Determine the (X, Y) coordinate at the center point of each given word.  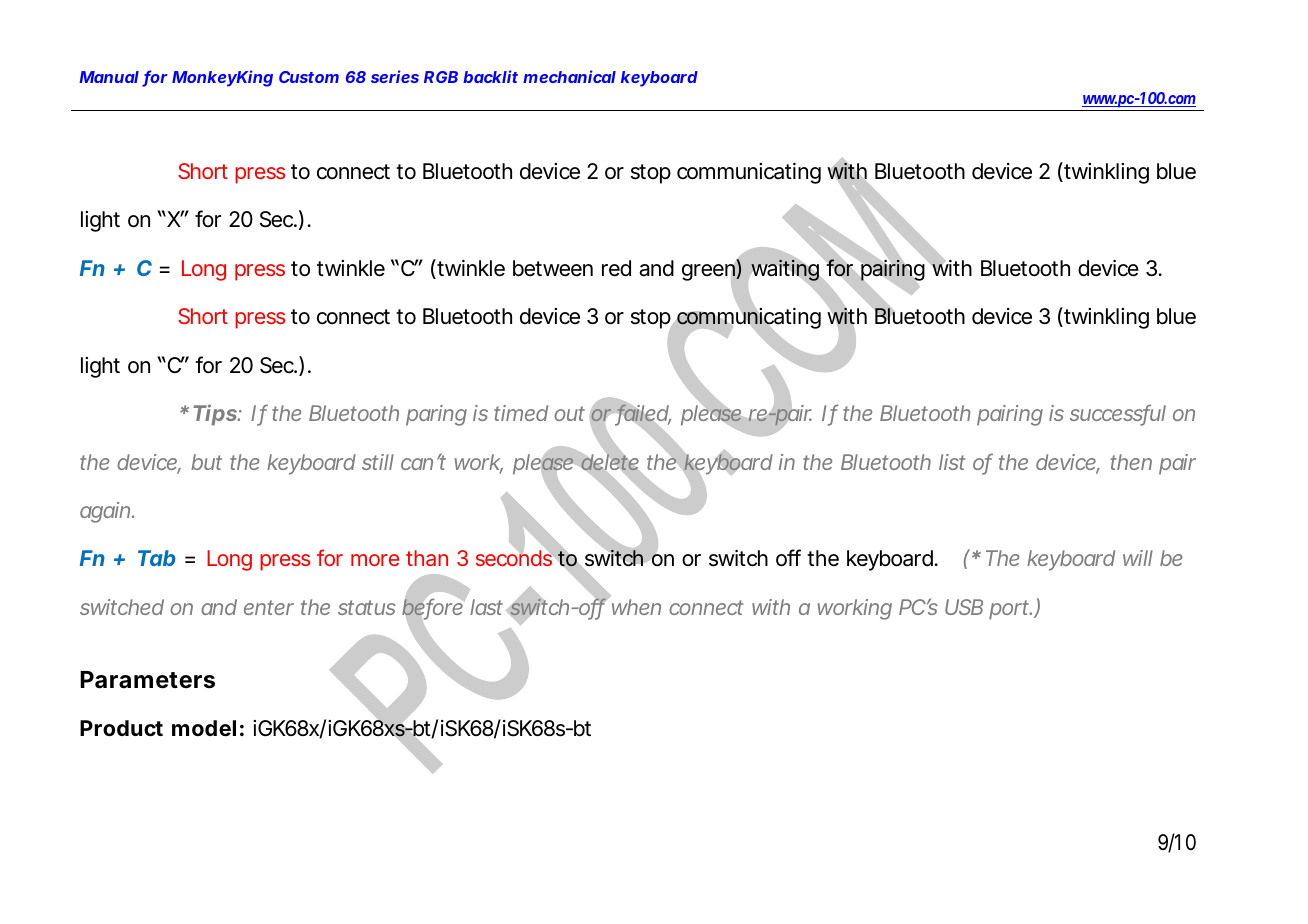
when (634, 606)
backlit (490, 76)
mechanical (569, 76)
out (569, 413)
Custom (309, 77)
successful (1118, 414)
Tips (216, 415)
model (204, 728)
